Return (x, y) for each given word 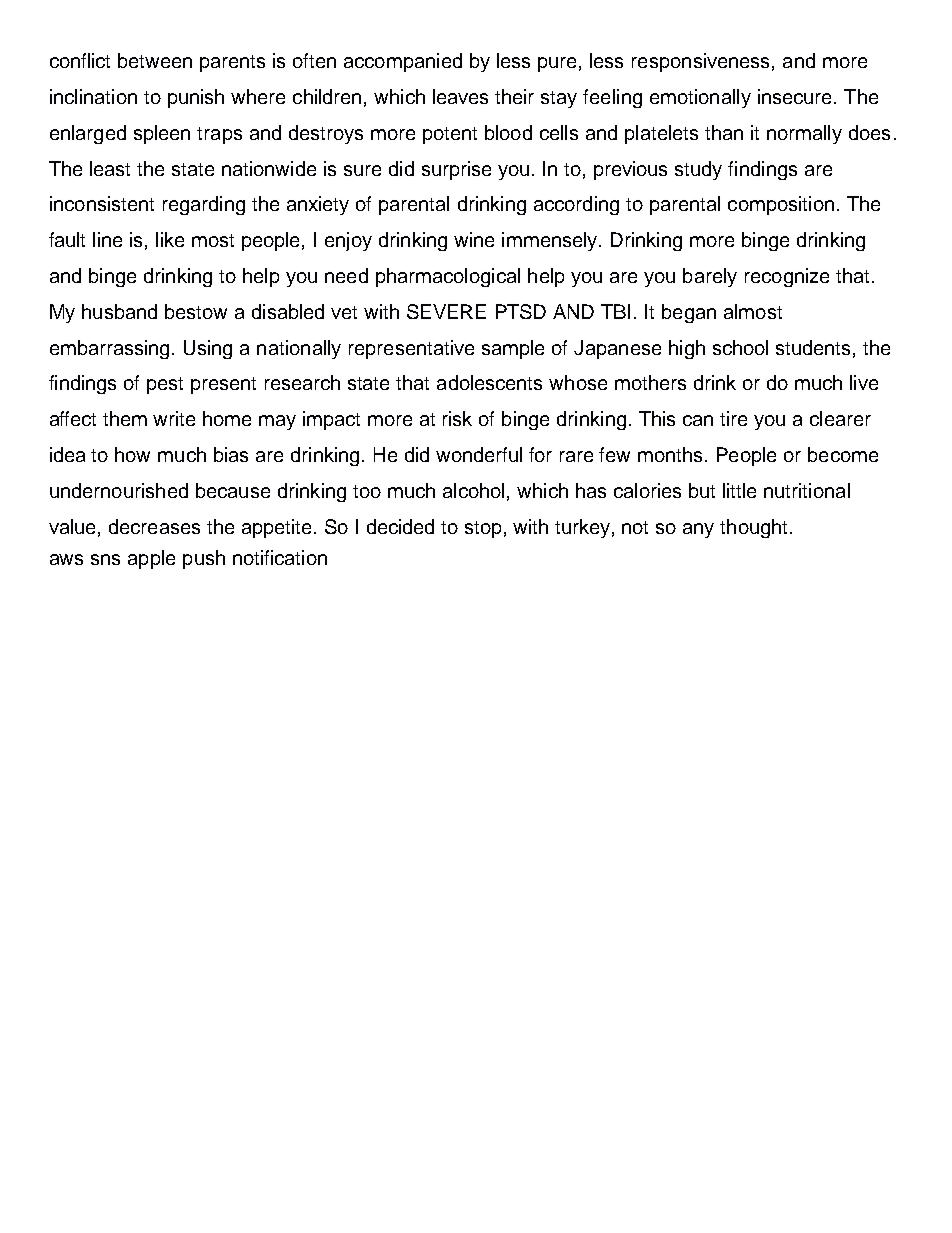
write (174, 418)
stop (483, 529)
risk (457, 418)
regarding (204, 205)
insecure (796, 96)
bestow (196, 311)
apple (151, 559)
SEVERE (446, 311)
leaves (460, 96)
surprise (456, 170)
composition (781, 205)
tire (733, 418)
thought (753, 528)
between (155, 60)
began (689, 313)
